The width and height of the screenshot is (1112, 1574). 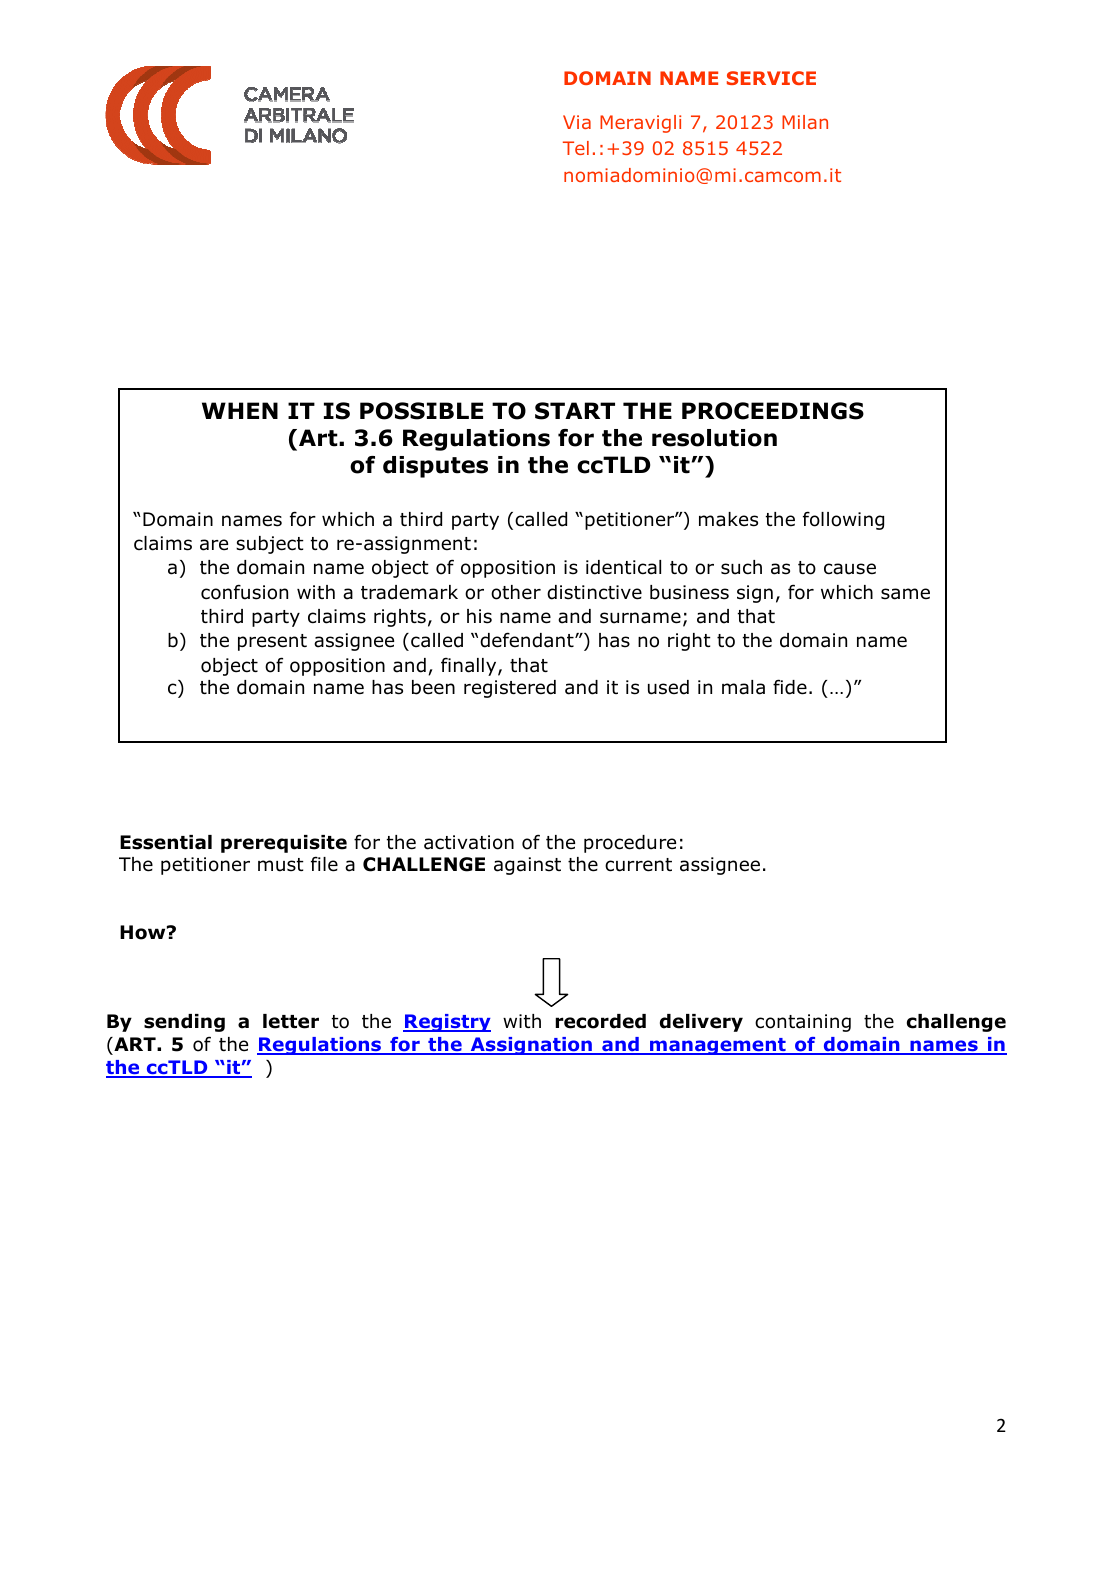 What do you see at coordinates (291, 1021) in the screenshot?
I see `letter` at bounding box center [291, 1021].
